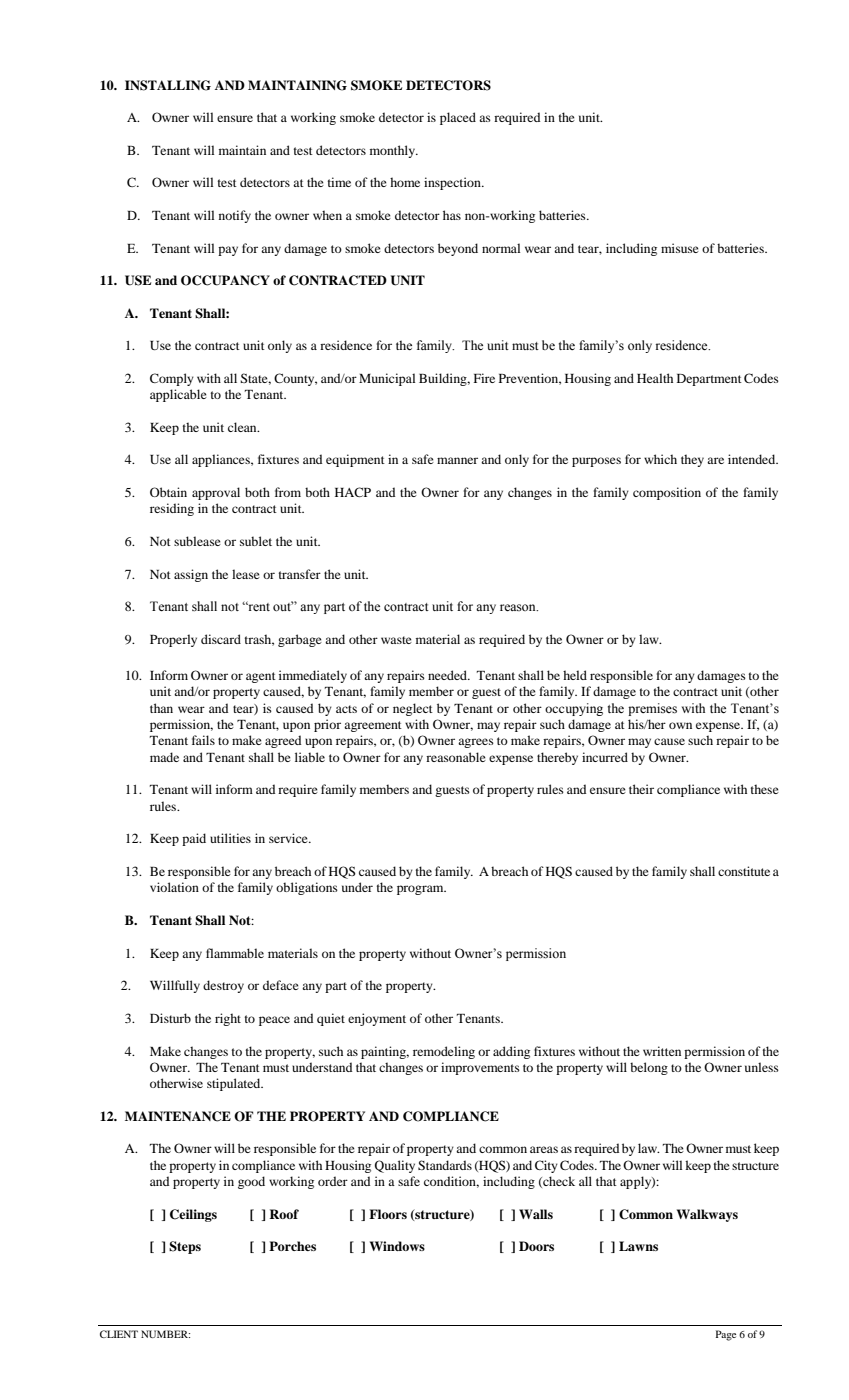 This screenshot has height=1400, width=849. What do you see at coordinates (457, 460) in the screenshot?
I see `manner` at bounding box center [457, 460].
